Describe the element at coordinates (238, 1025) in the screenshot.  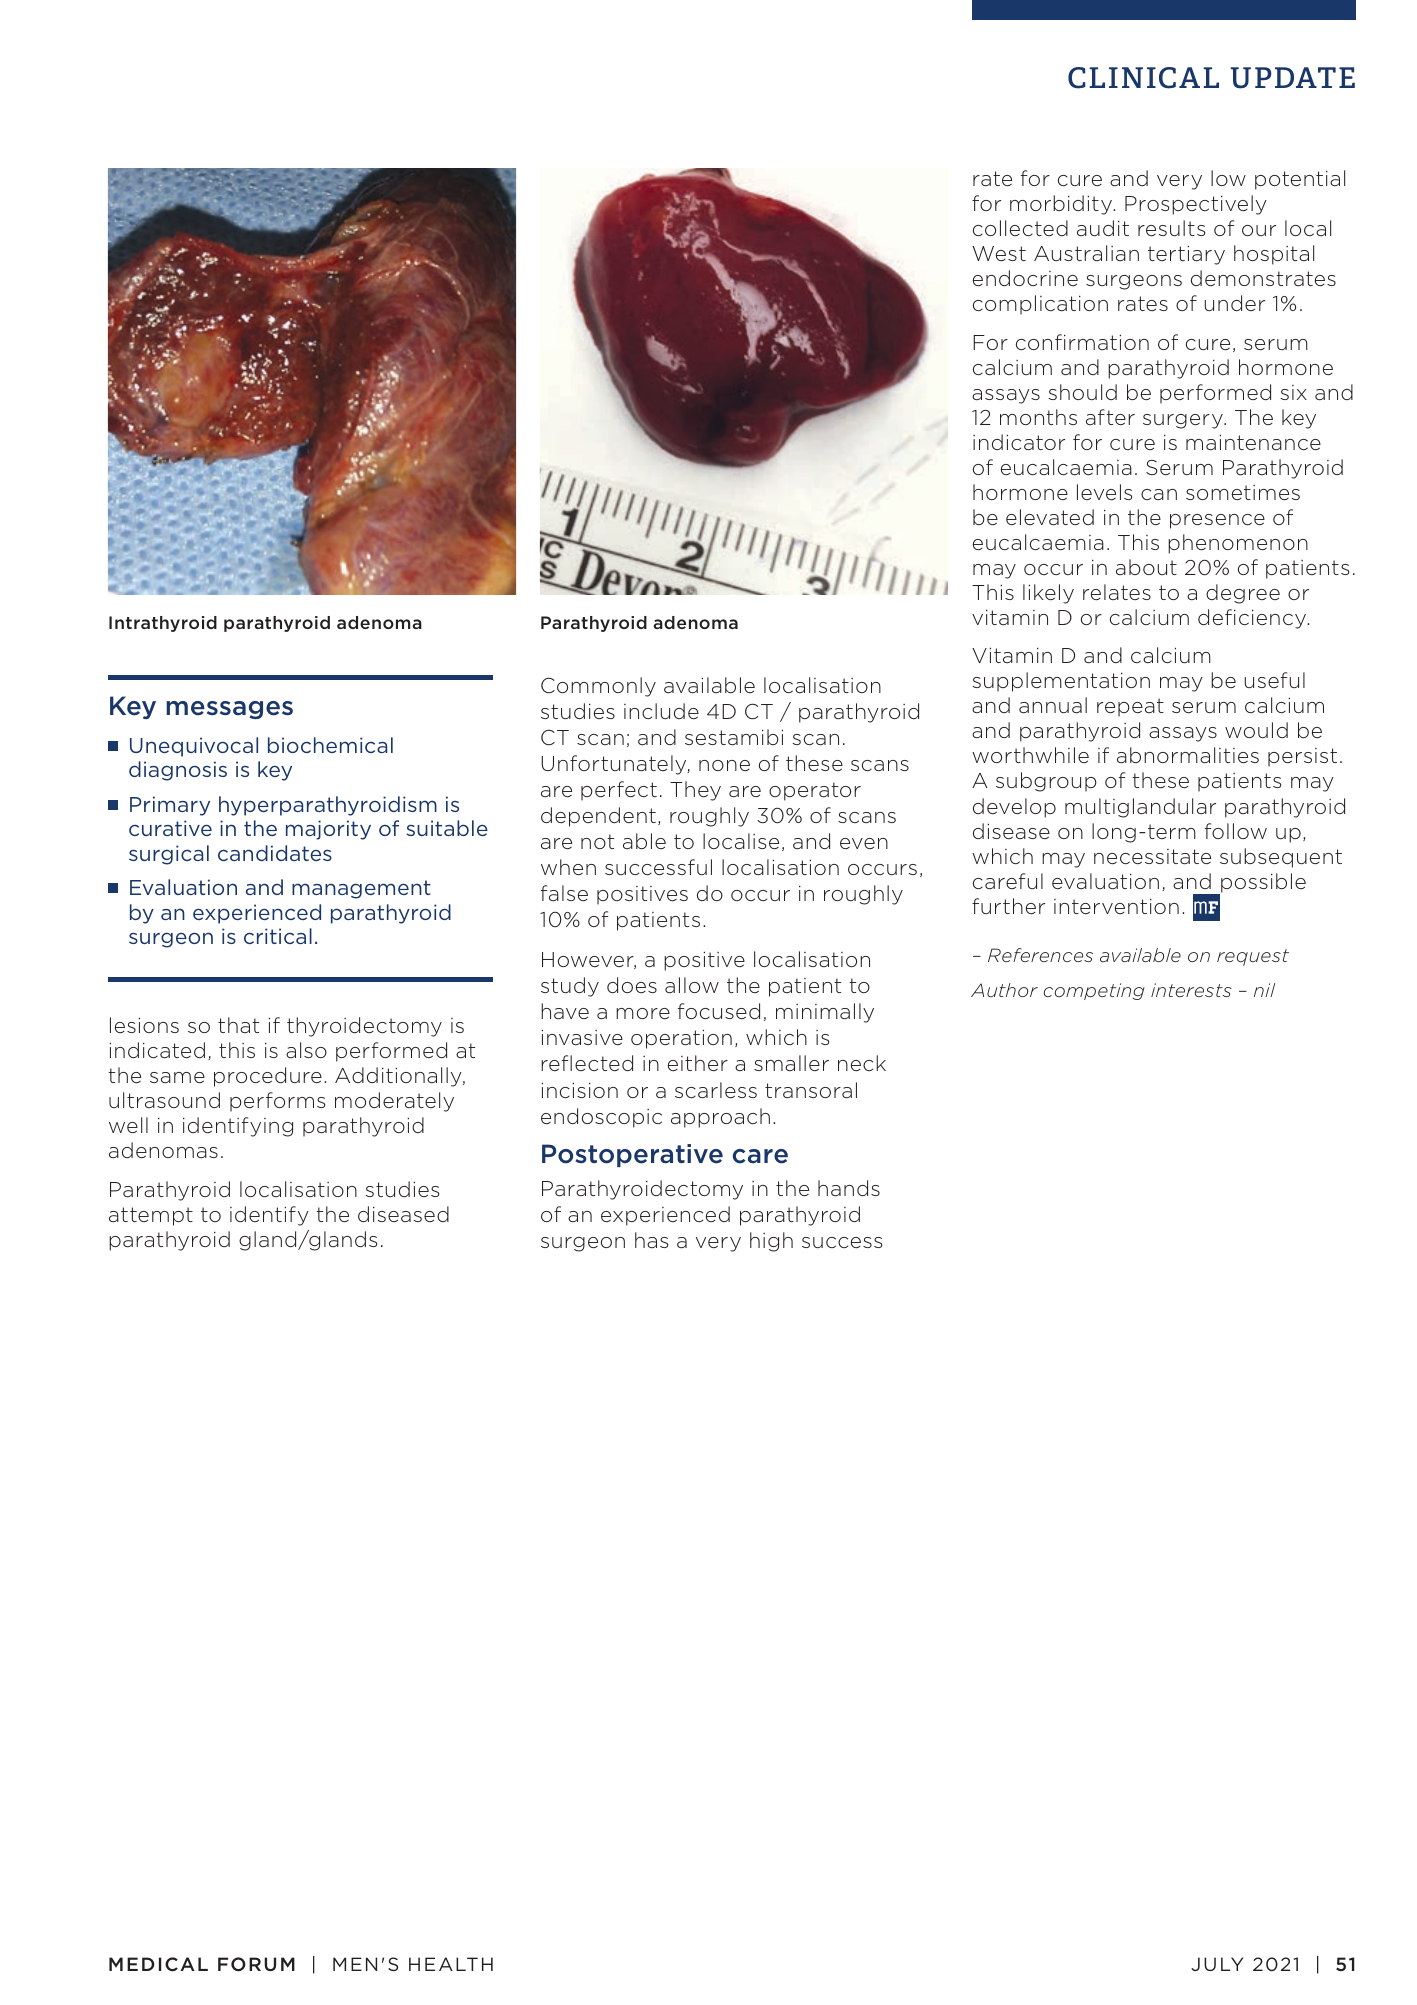
I see `that` at that location.
